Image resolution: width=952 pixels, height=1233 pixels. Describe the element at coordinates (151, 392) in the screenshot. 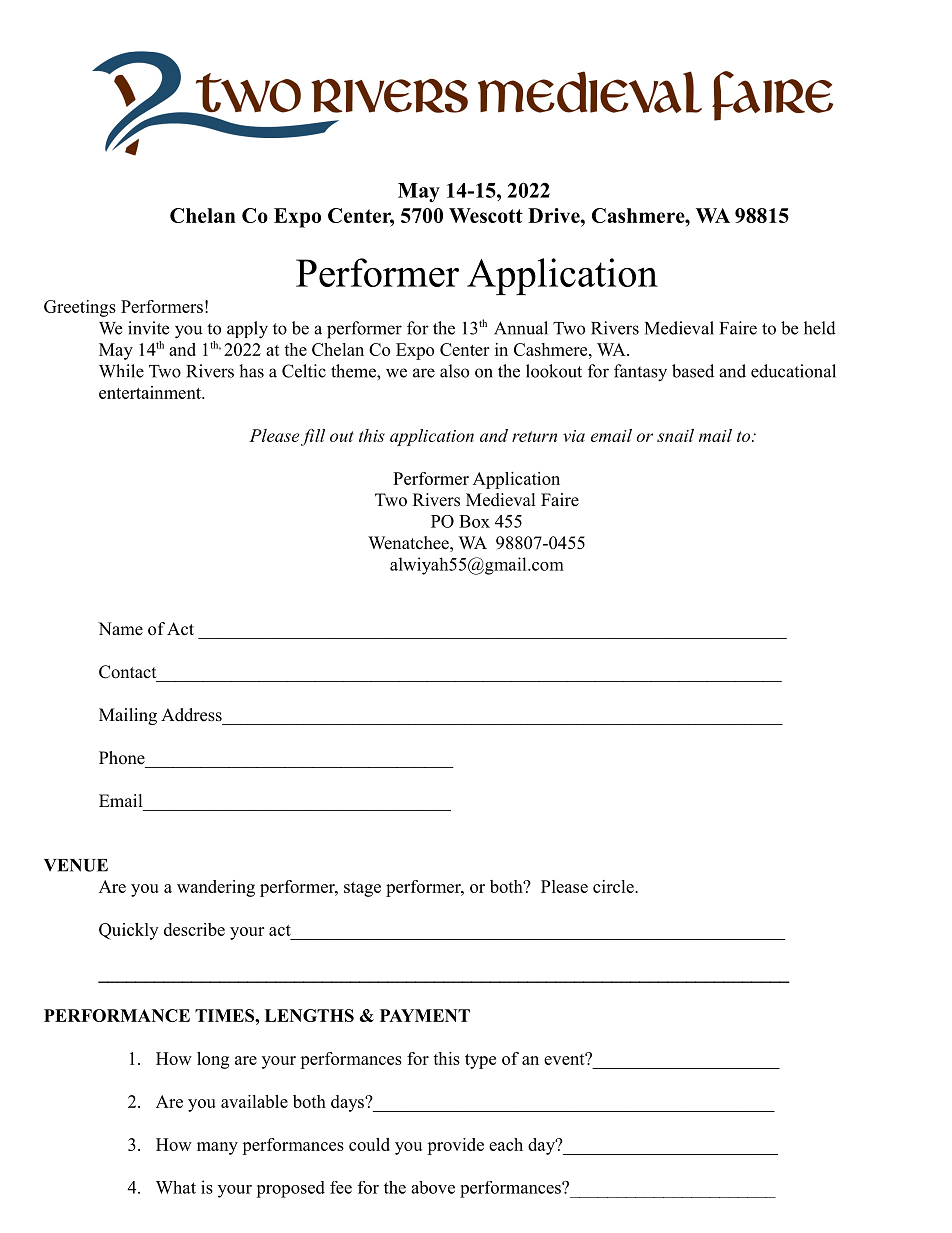

I see `entertainment` at that location.
